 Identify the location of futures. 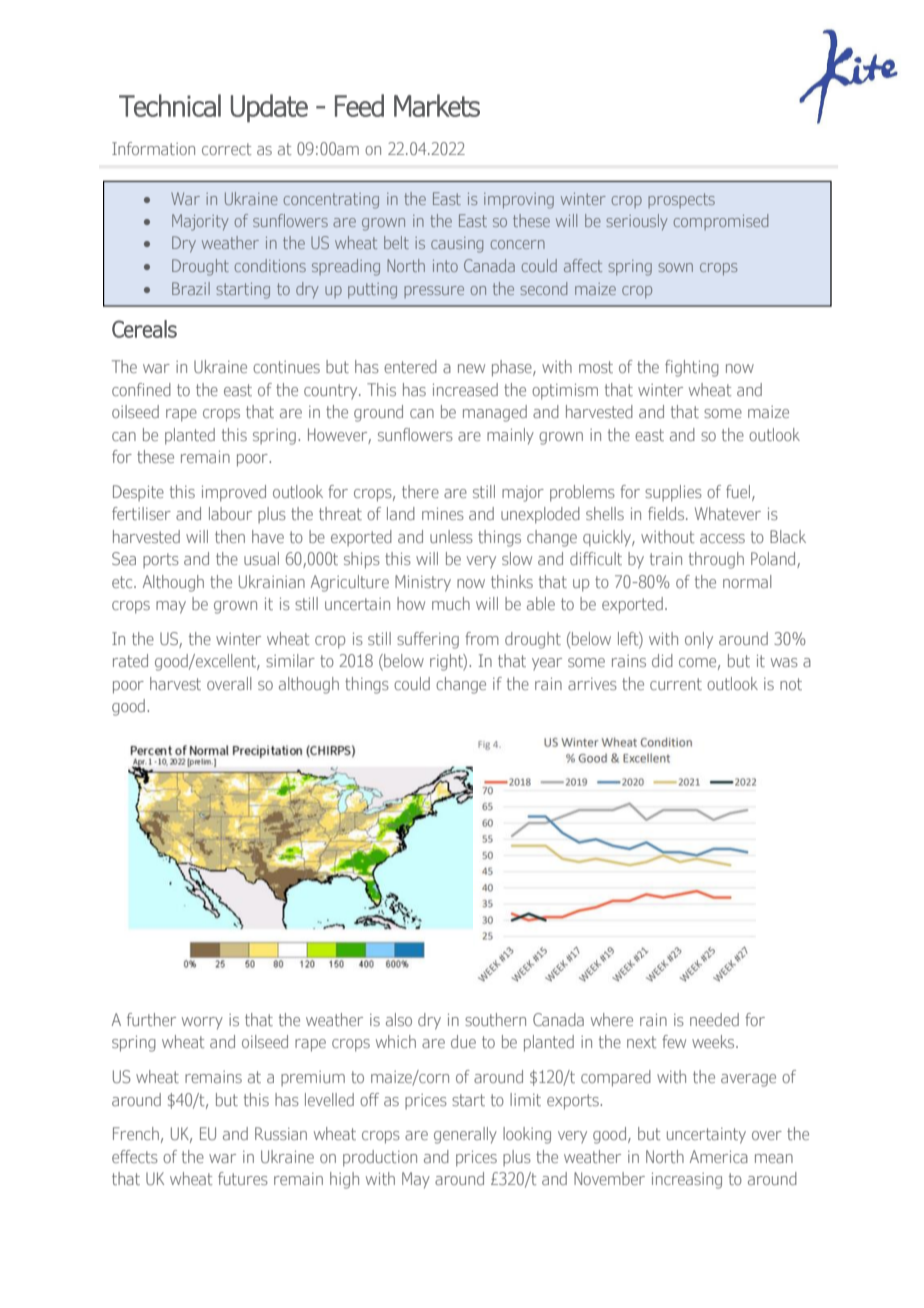
(243, 1178).
